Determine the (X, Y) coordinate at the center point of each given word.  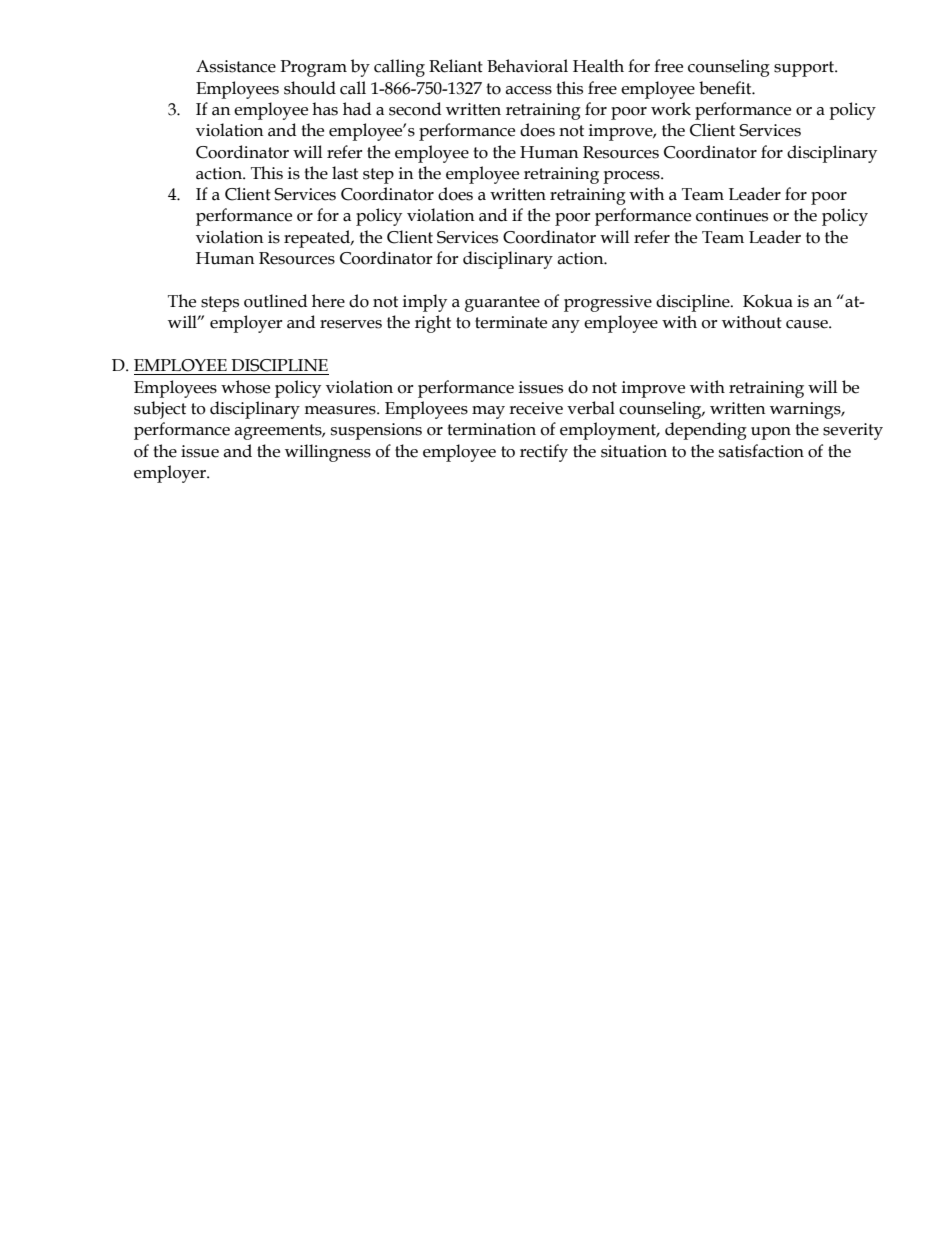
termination (491, 429)
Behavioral (527, 66)
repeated (318, 239)
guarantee (502, 304)
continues (732, 215)
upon (771, 433)
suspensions (376, 431)
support (805, 69)
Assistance (236, 66)
